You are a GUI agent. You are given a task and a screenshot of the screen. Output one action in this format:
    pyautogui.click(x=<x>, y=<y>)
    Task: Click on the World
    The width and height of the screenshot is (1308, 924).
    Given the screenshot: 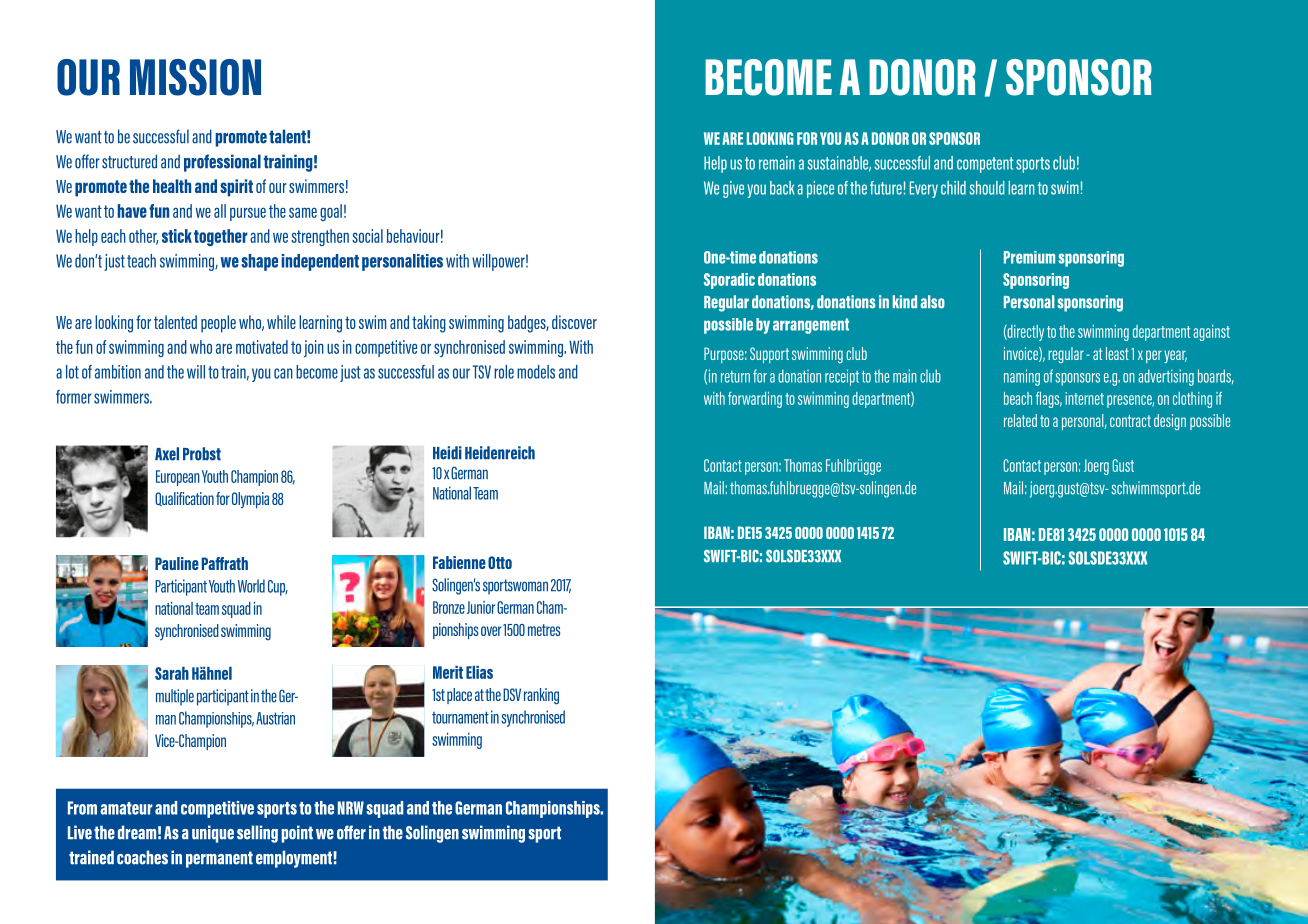 What is the action you would take?
    pyautogui.click(x=251, y=586)
